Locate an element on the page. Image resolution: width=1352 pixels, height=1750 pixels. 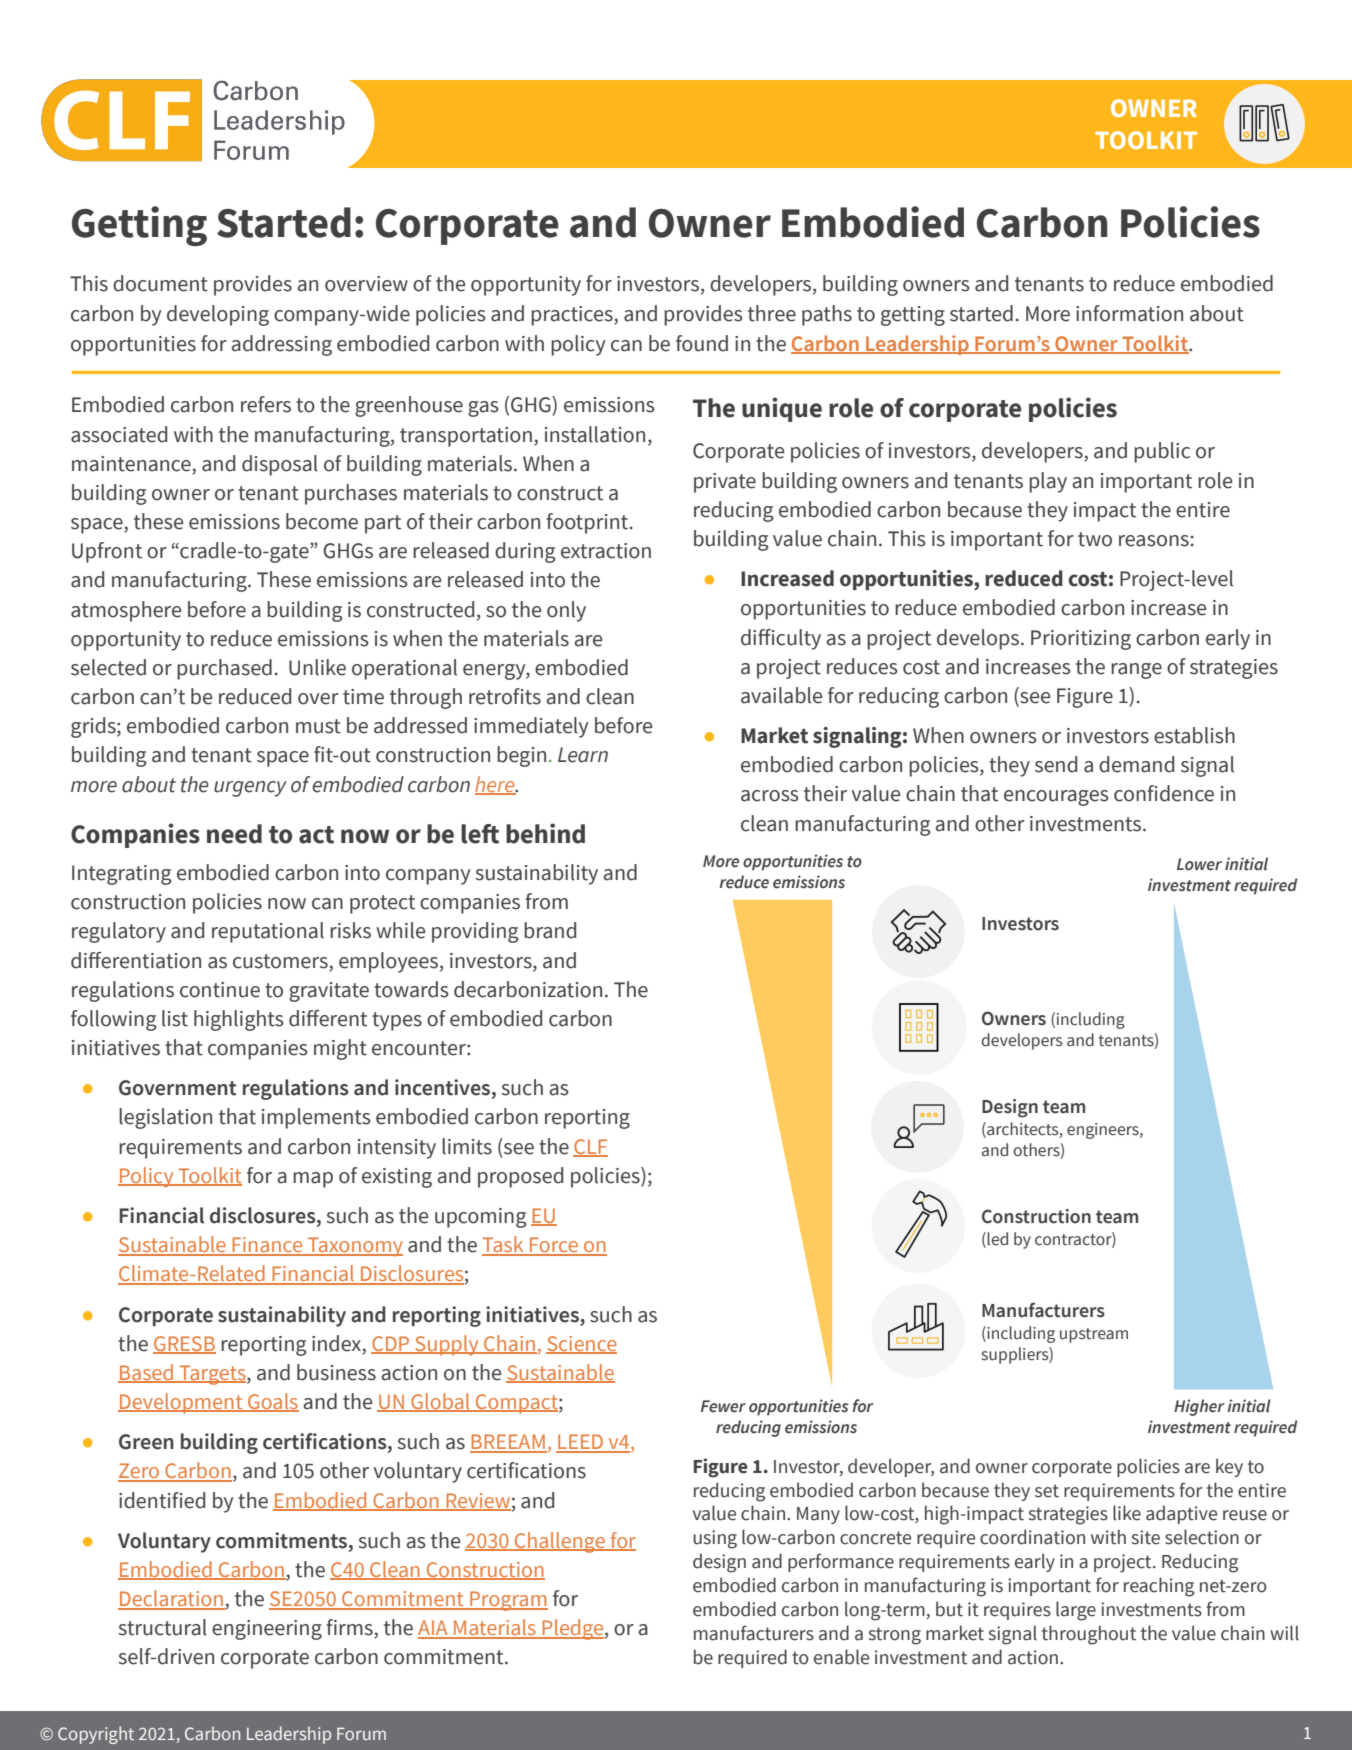
upstream is located at coordinates (1094, 1335).
